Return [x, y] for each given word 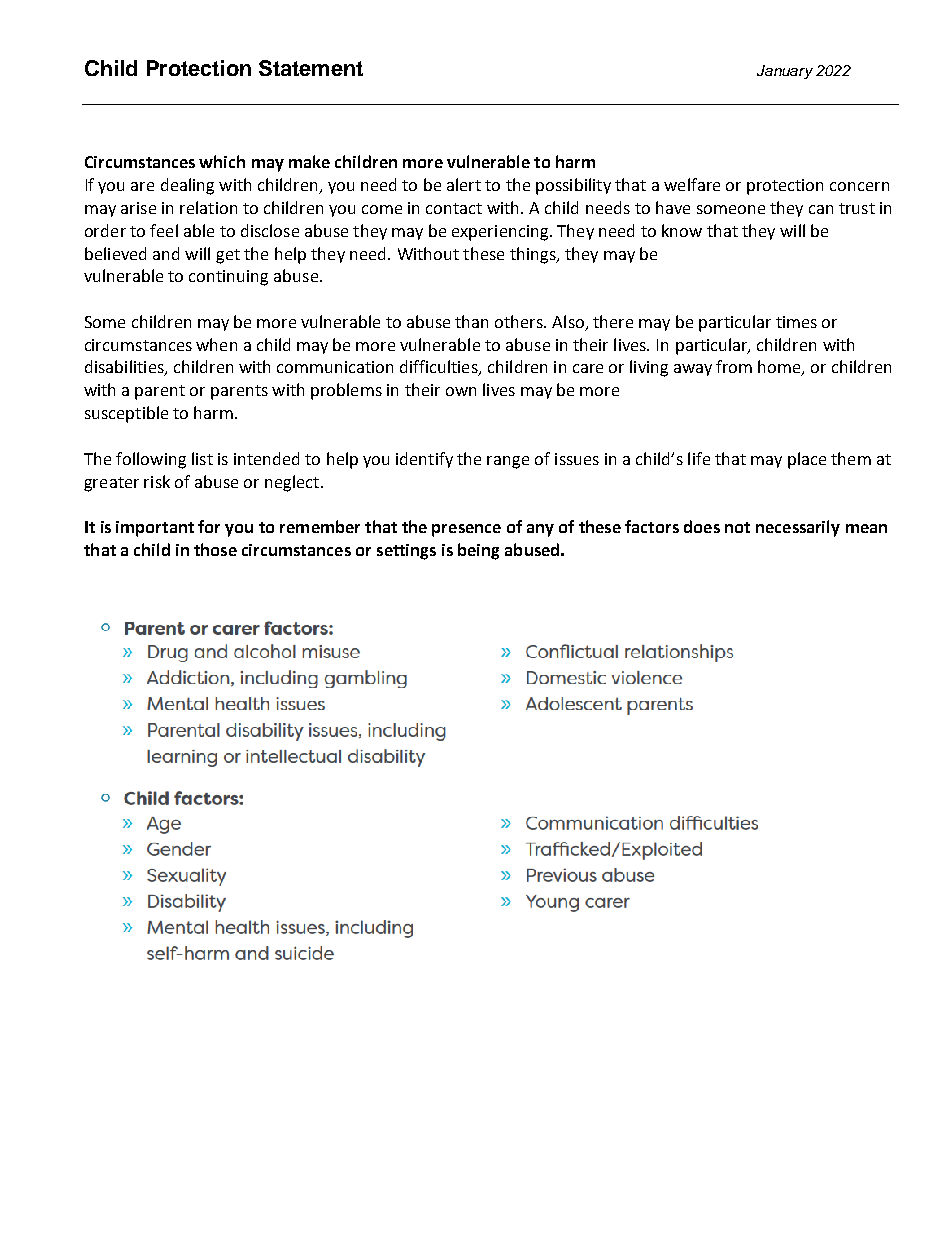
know [682, 230]
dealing [187, 186]
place [807, 460]
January [785, 72]
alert [464, 184]
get [228, 256]
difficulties [440, 368]
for [209, 526]
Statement [311, 68]
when [216, 344]
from [734, 366]
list [202, 458]
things [534, 255]
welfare [692, 184]
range [508, 462]
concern [859, 186]
